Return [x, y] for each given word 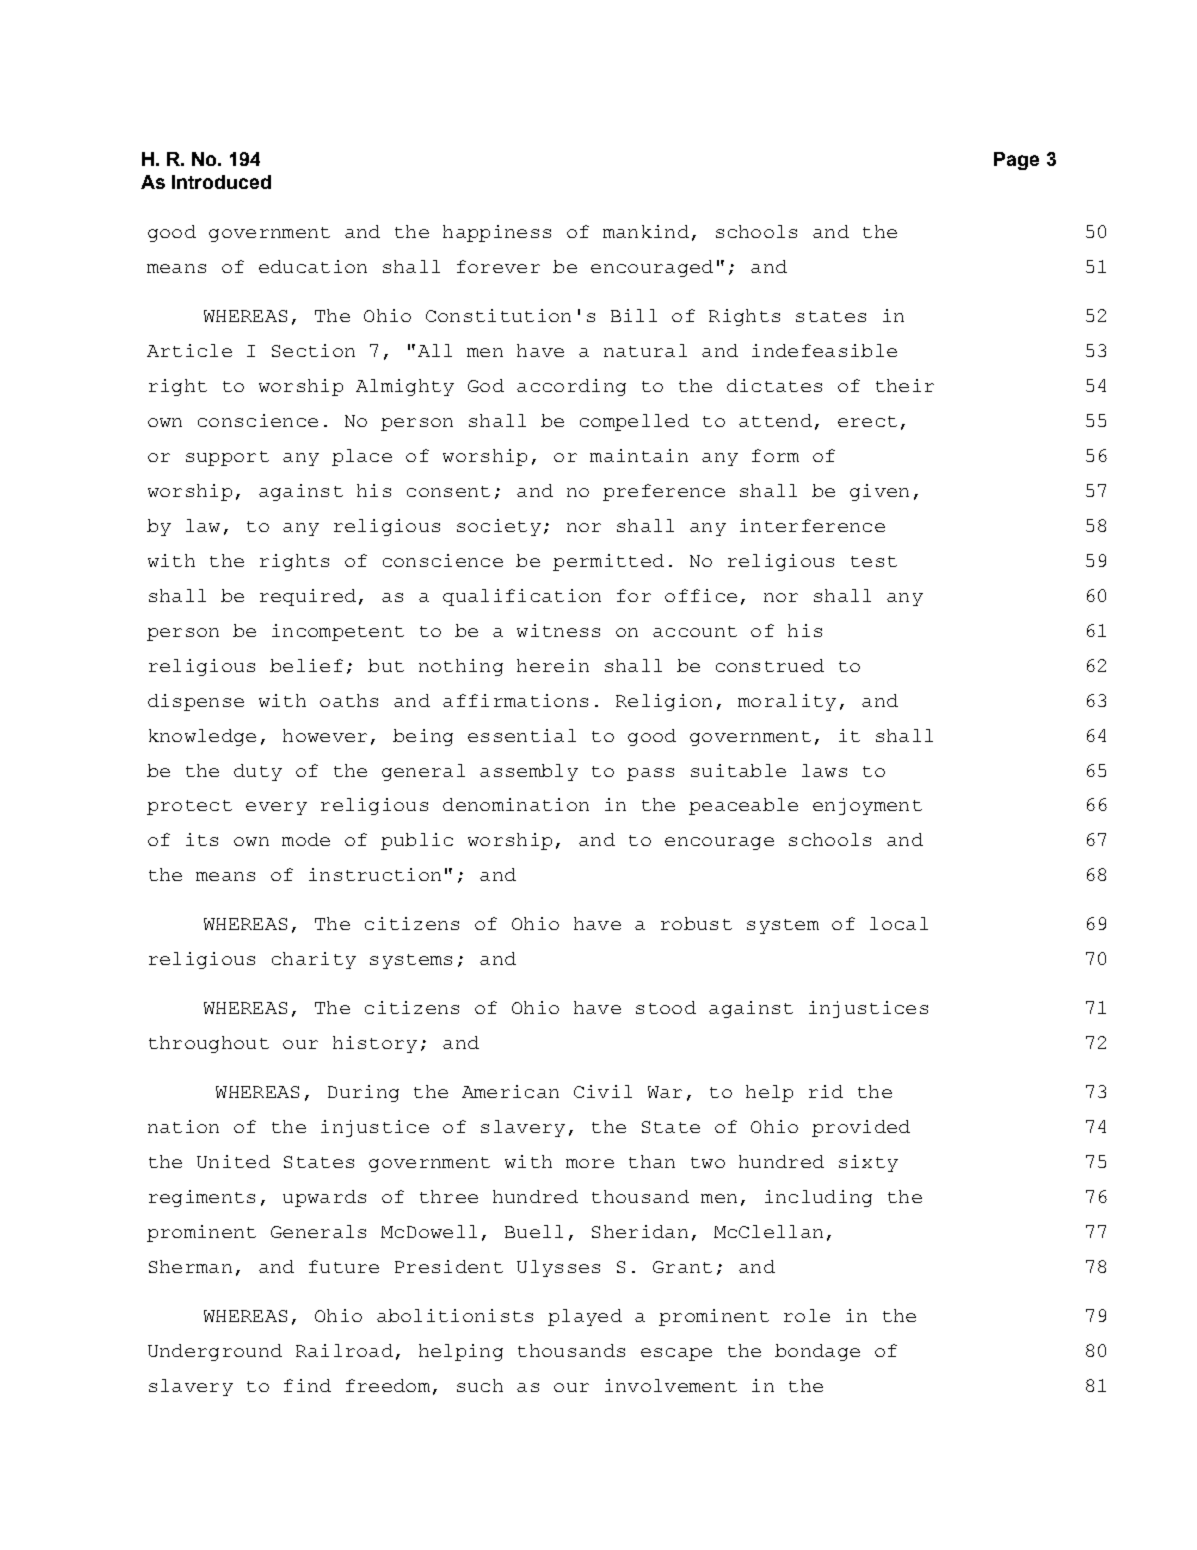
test [874, 561]
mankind [646, 231]
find [307, 1385]
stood [666, 1007]
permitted [608, 562]
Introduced [221, 182]
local [899, 923]
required [308, 597]
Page [1016, 161]
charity [314, 960]
